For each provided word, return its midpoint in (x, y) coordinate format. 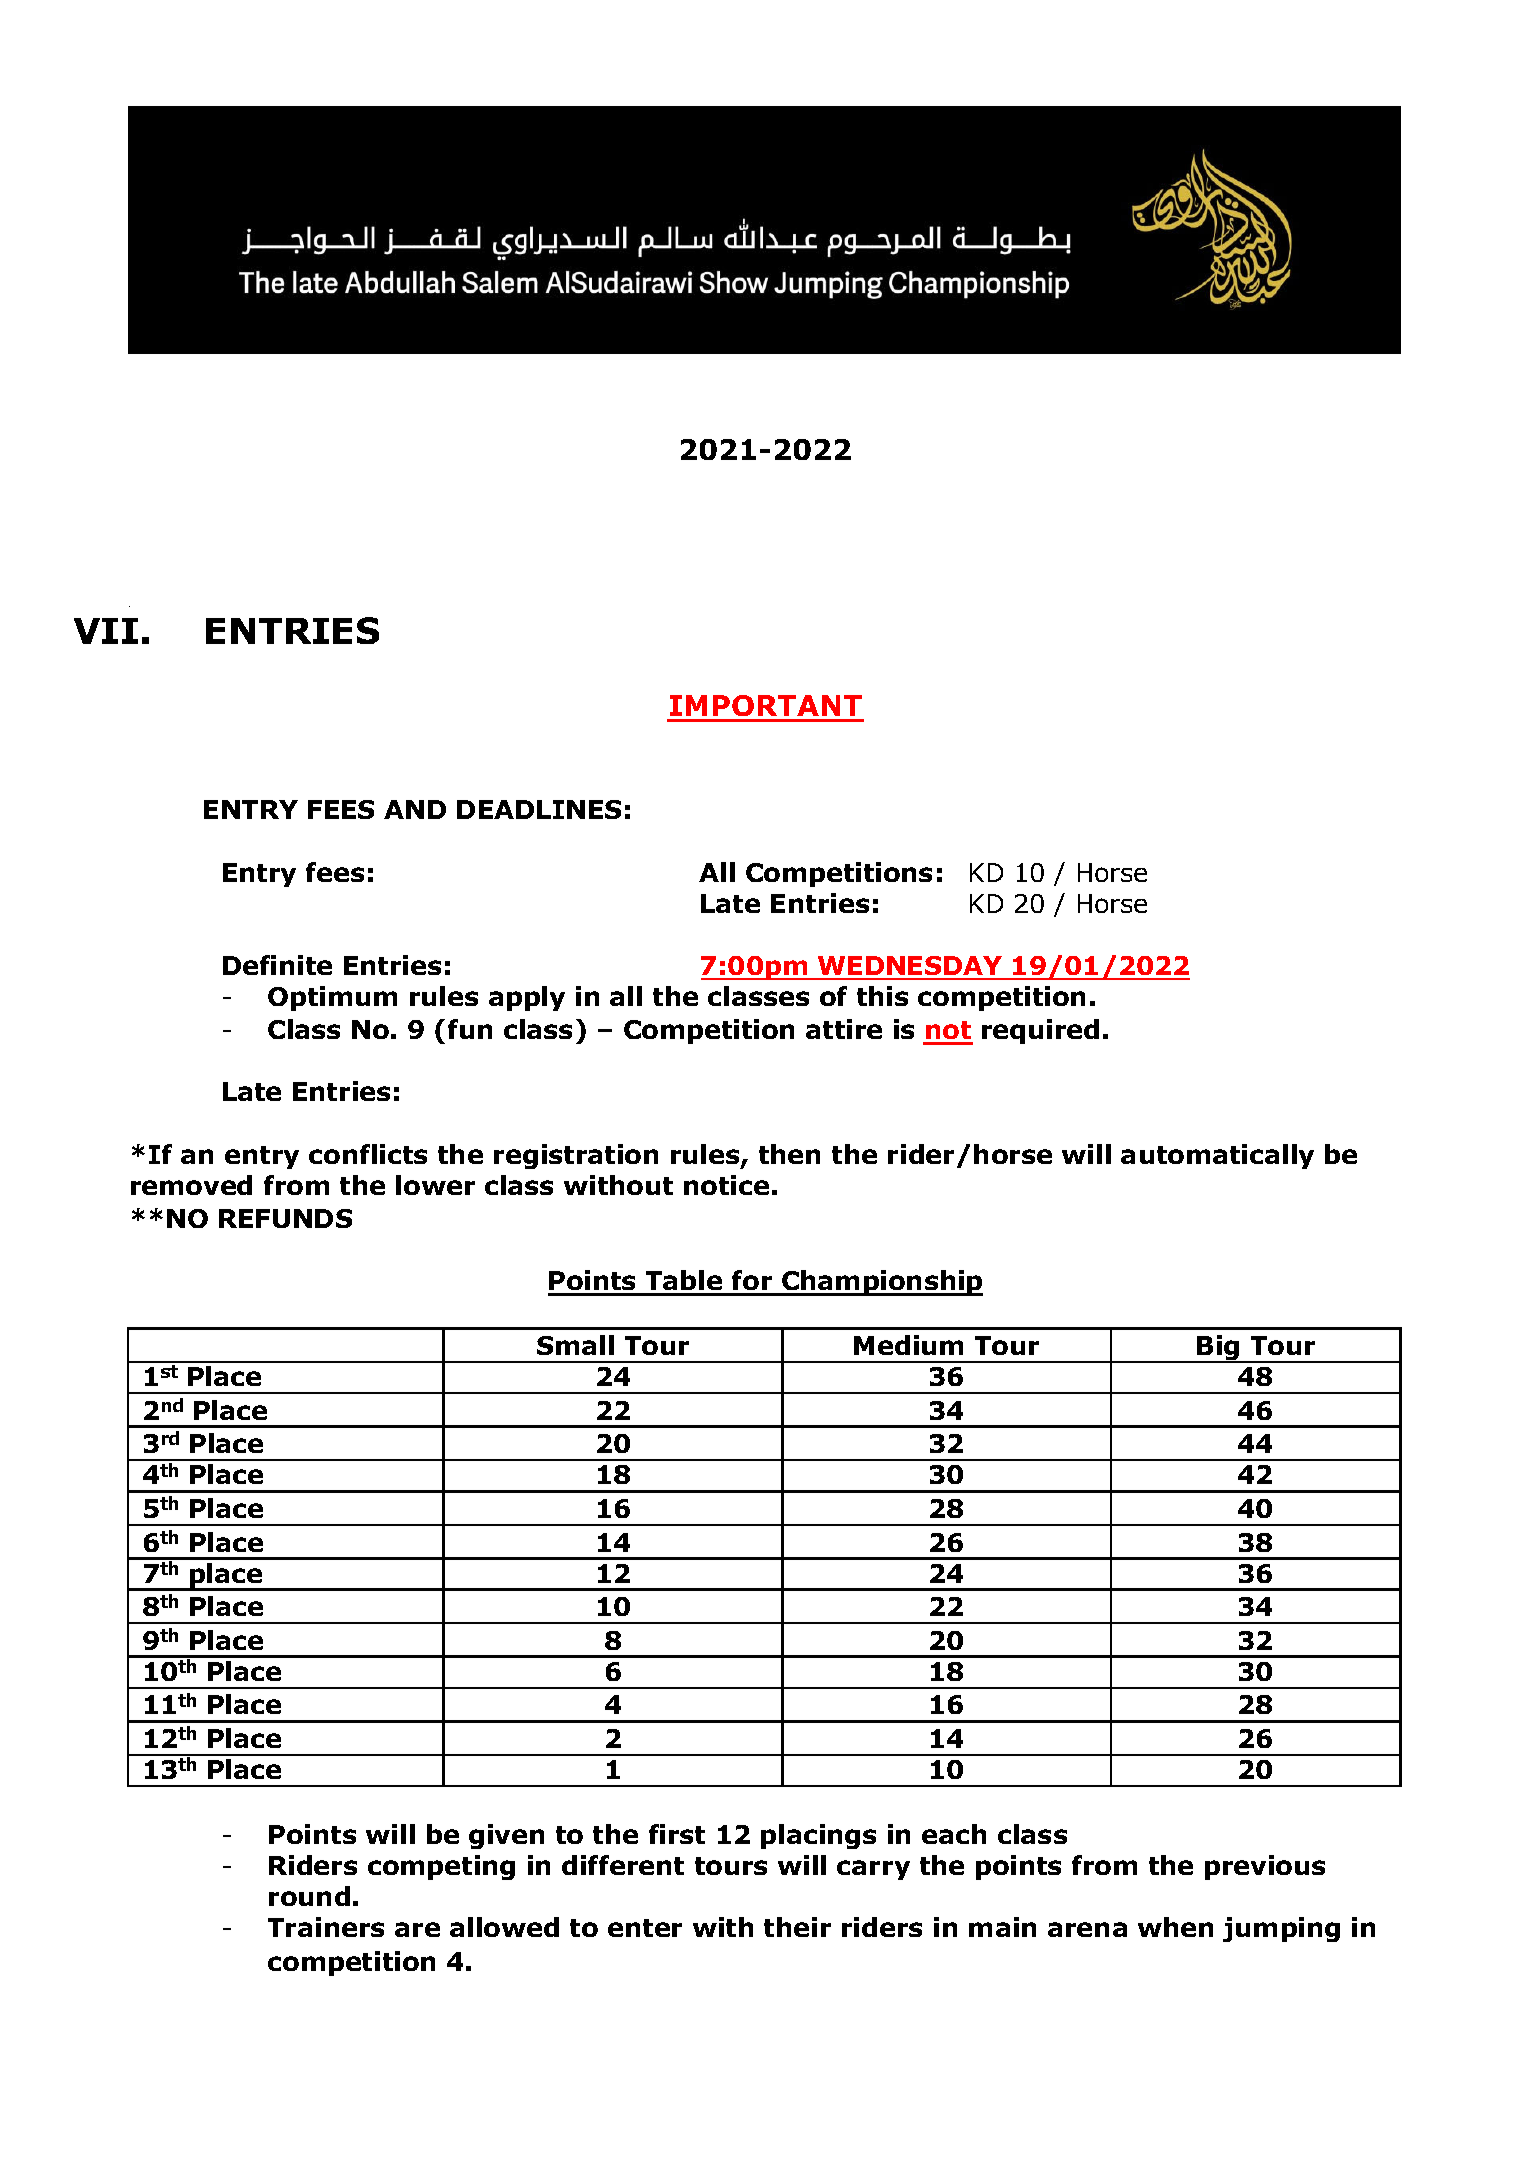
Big (1219, 1349)
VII (106, 631)
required (1040, 1031)
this (882, 996)
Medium (908, 1345)
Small (575, 1345)
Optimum (332, 998)
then (789, 1154)
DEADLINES (539, 809)
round (309, 1896)
